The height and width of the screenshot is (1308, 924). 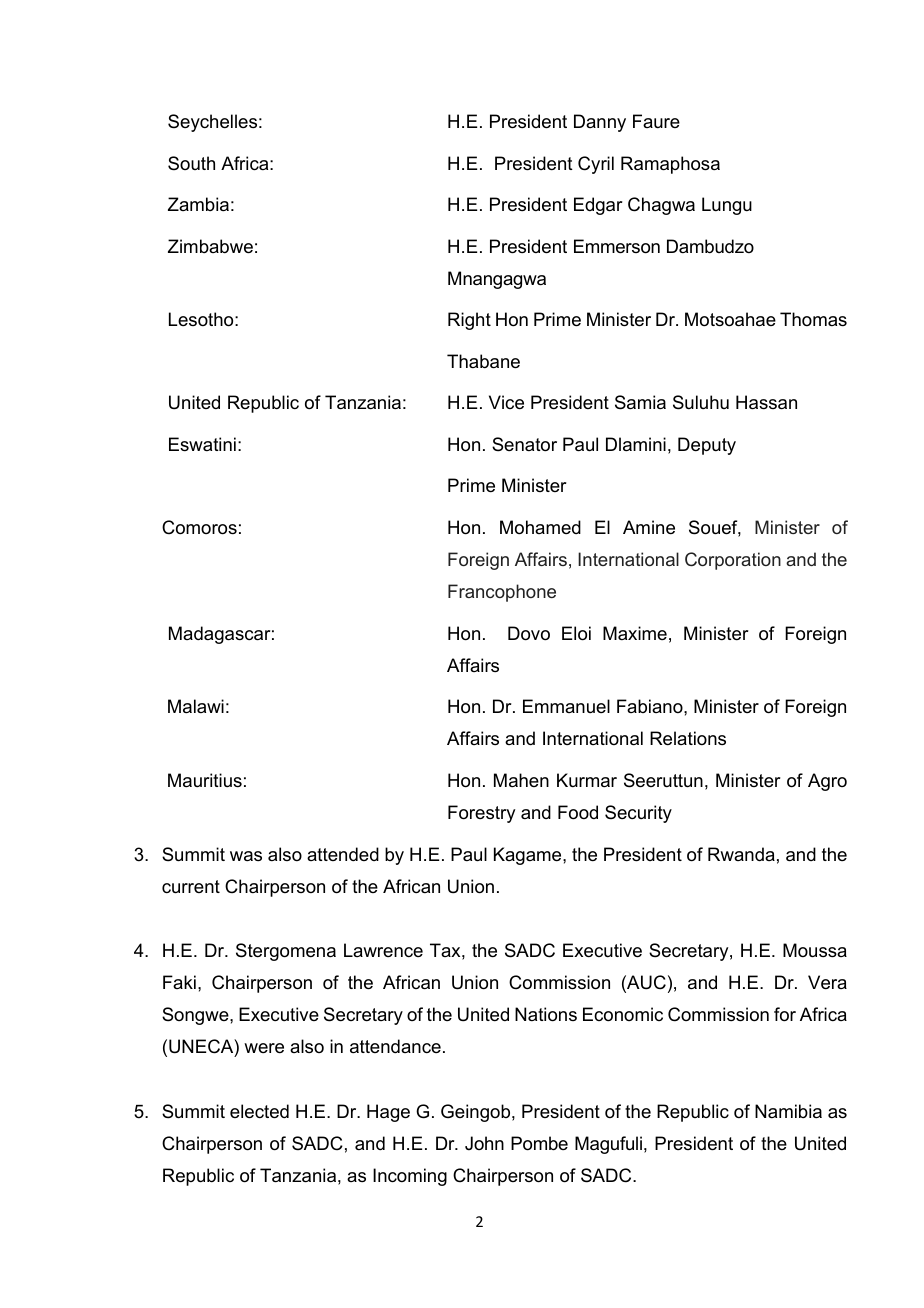 What do you see at coordinates (546, 1014) in the screenshot?
I see `Nations` at bounding box center [546, 1014].
